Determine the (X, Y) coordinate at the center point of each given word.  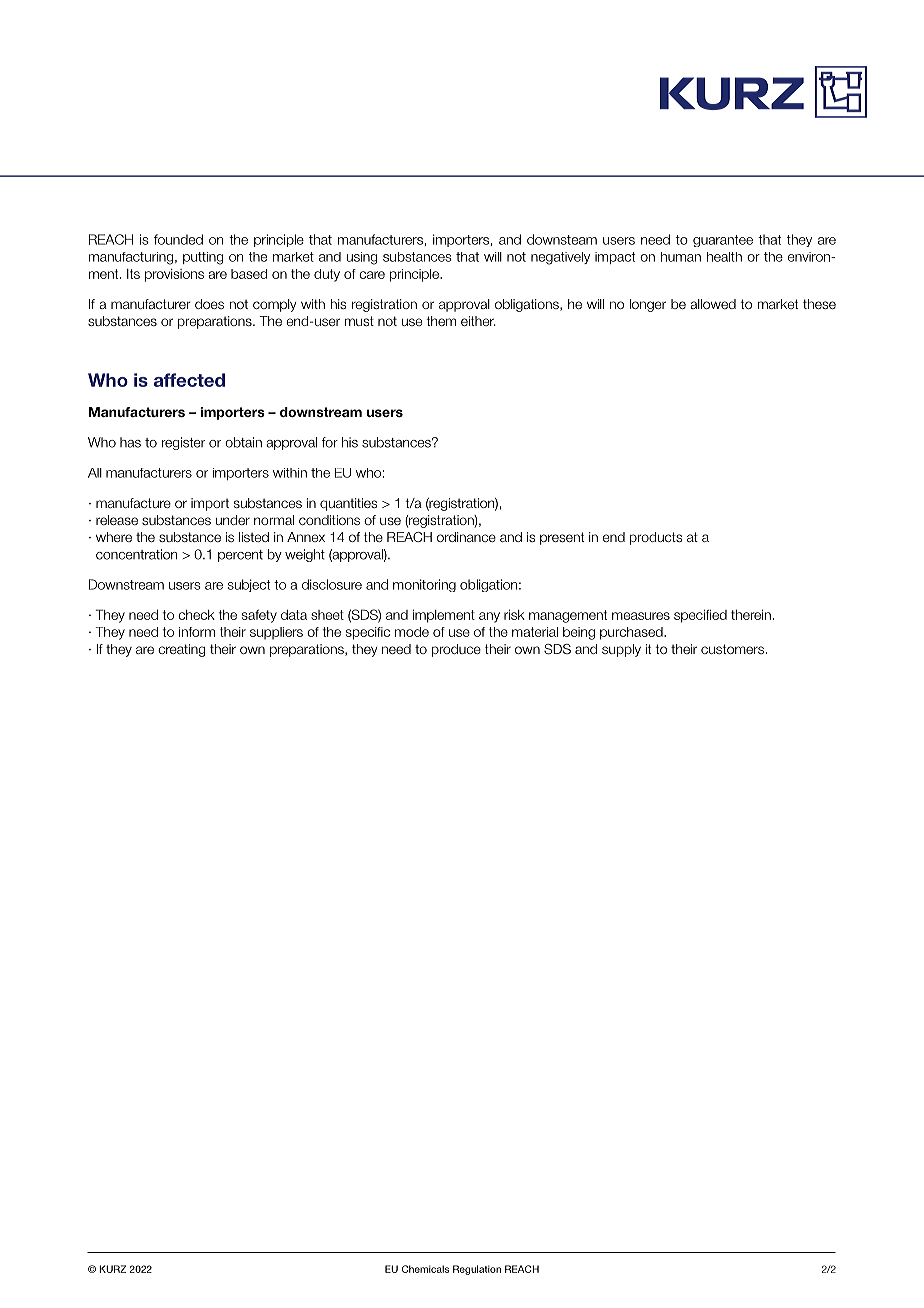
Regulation (477, 1270)
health (724, 257)
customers (732, 649)
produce (456, 650)
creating (181, 650)
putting (203, 258)
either (478, 321)
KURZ (112, 1269)
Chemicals (425, 1269)
